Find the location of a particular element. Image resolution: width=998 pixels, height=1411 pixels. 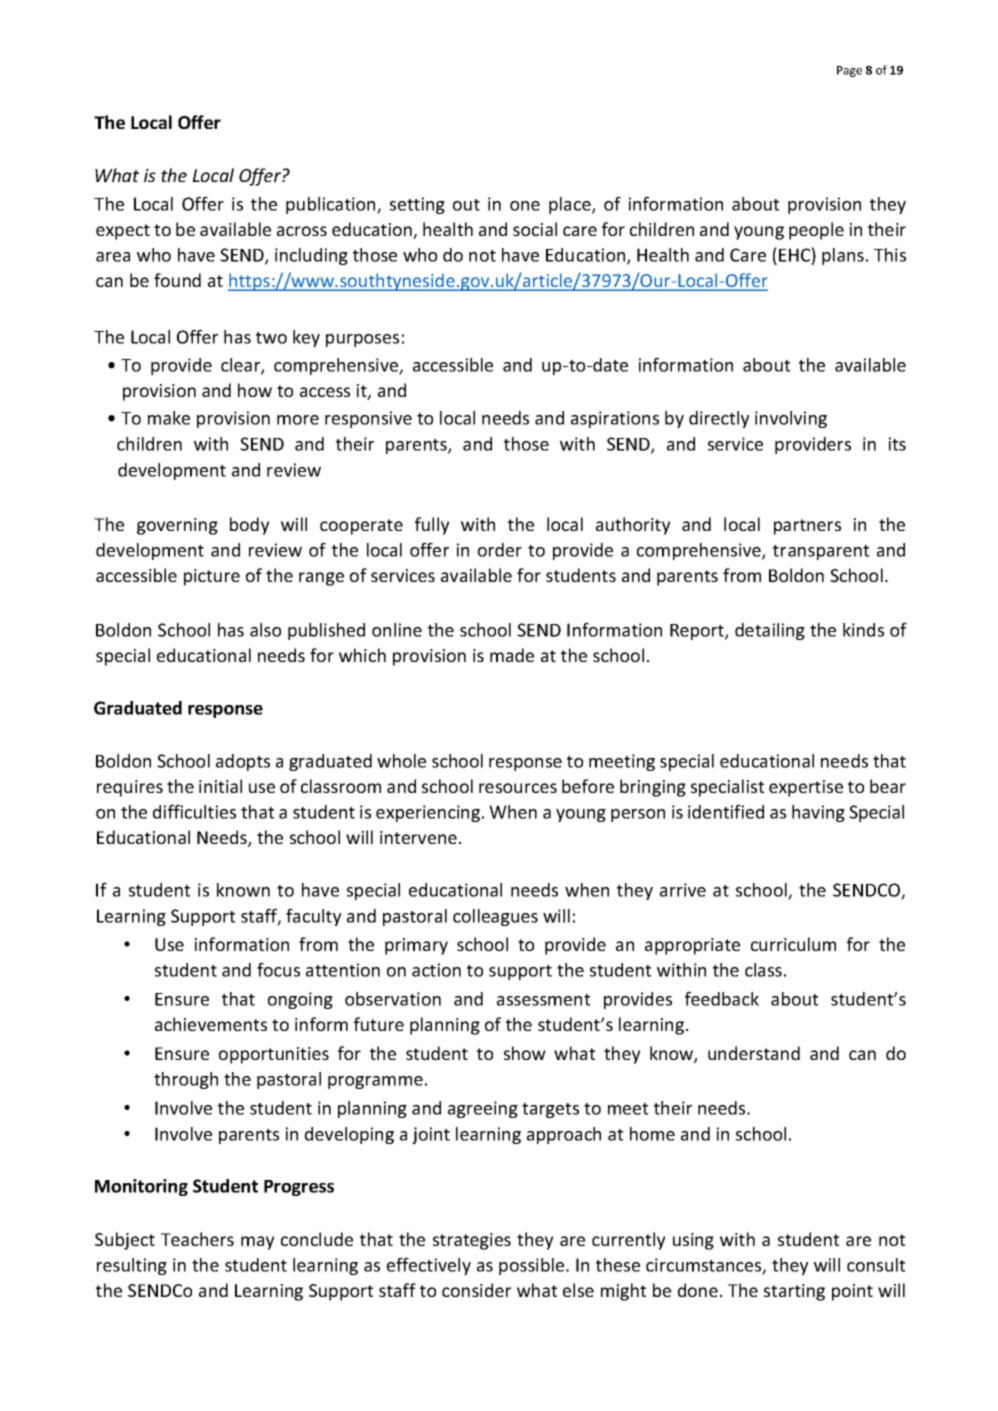

achievements is located at coordinates (211, 1024).
